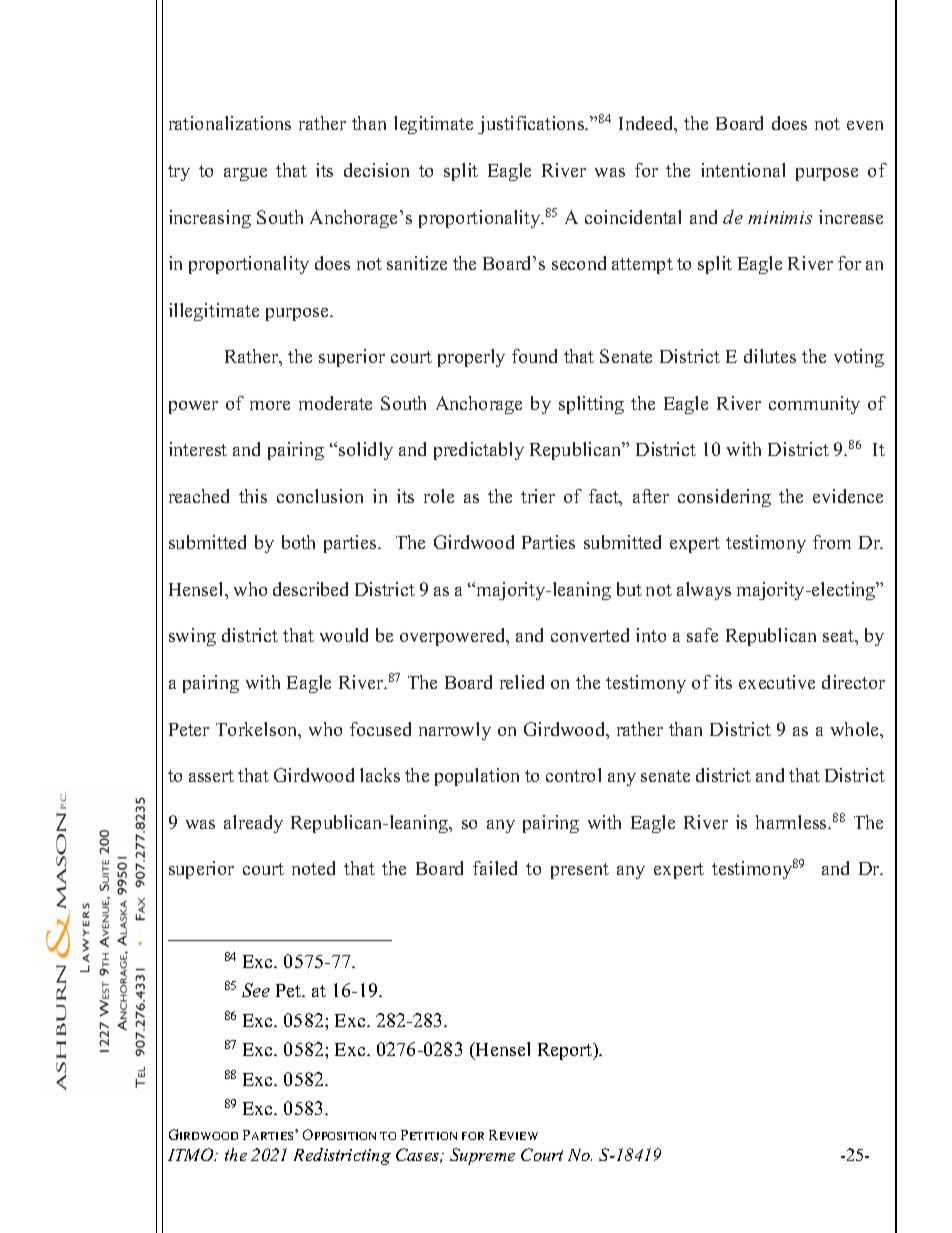 This screenshot has height=1233, width=952. Describe the element at coordinates (814, 405) in the screenshot. I see `community` at that location.
